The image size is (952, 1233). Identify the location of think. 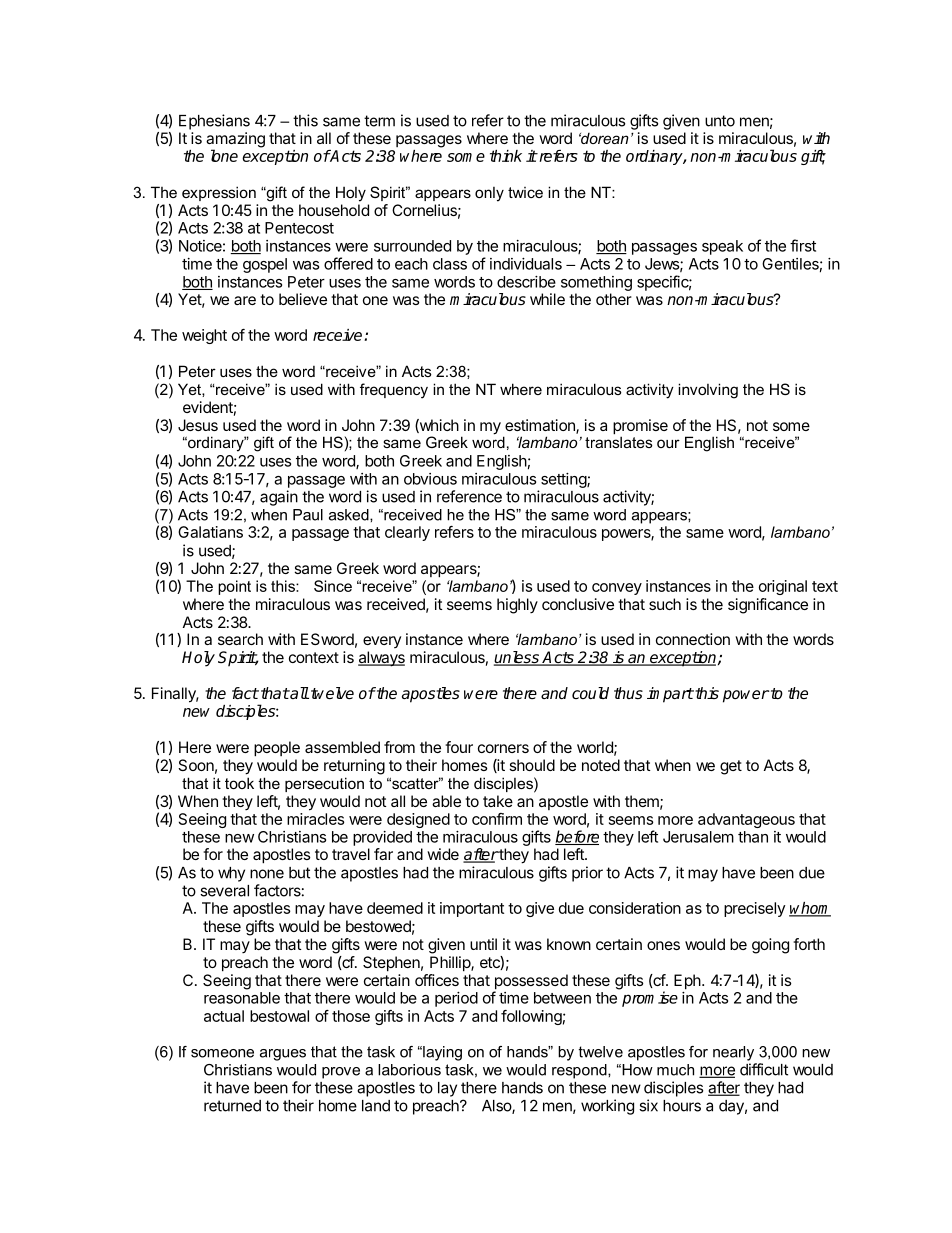
(506, 156).
